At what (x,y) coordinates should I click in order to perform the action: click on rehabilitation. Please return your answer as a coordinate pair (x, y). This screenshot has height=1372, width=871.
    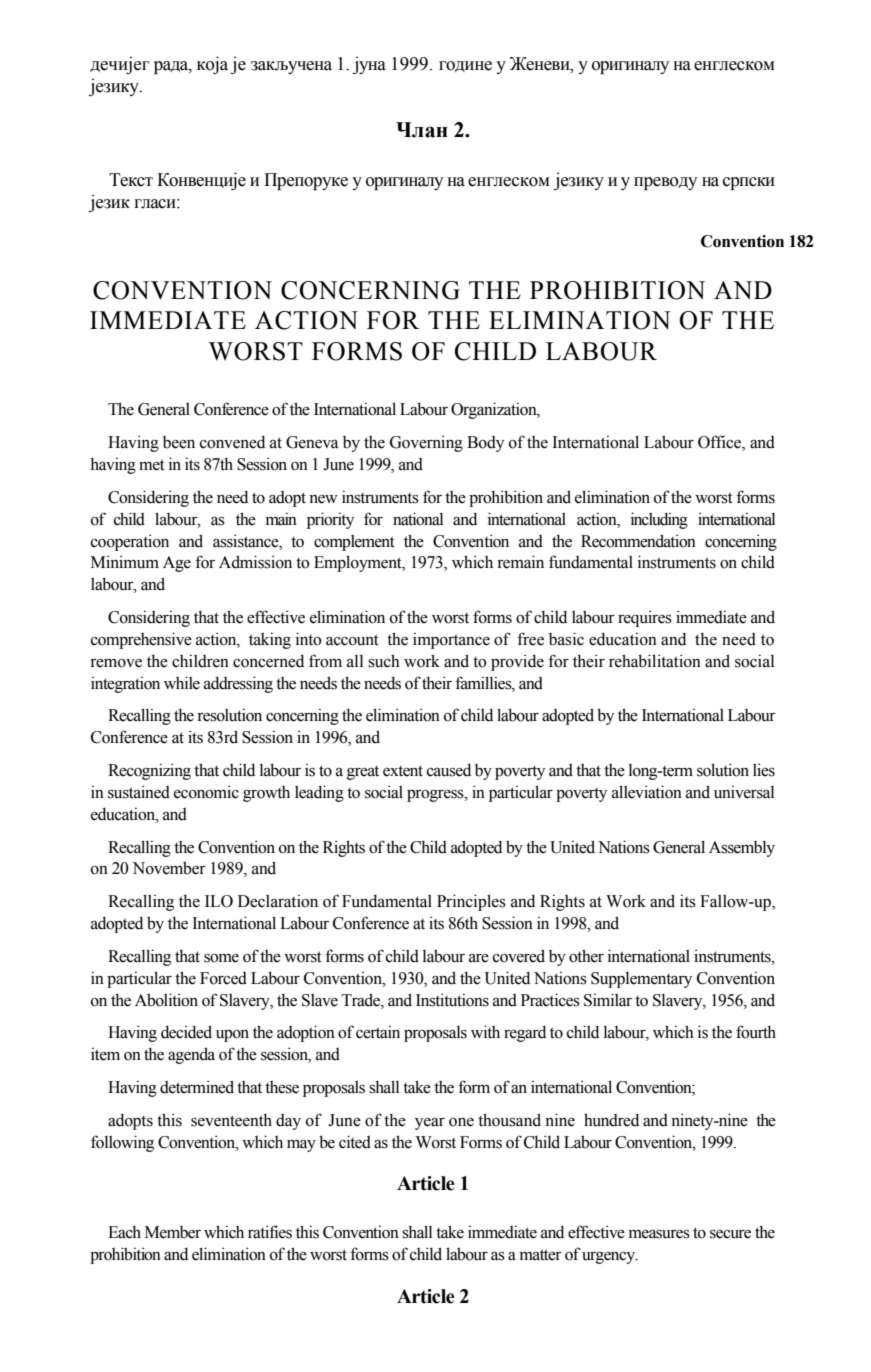
    Looking at the image, I should click on (655, 661).
